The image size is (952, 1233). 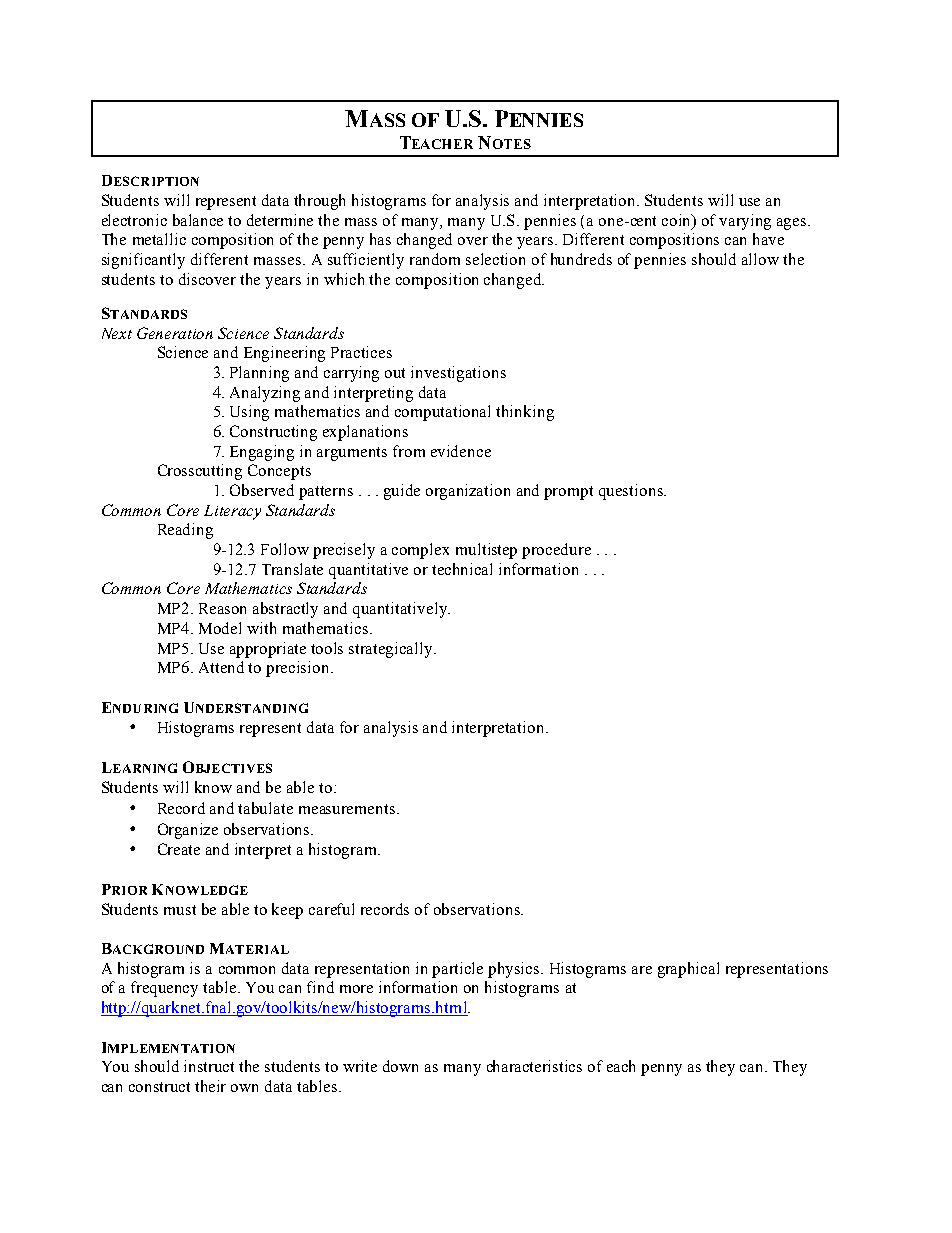 What do you see at coordinates (348, 809) in the screenshot?
I see `measurements` at bounding box center [348, 809].
